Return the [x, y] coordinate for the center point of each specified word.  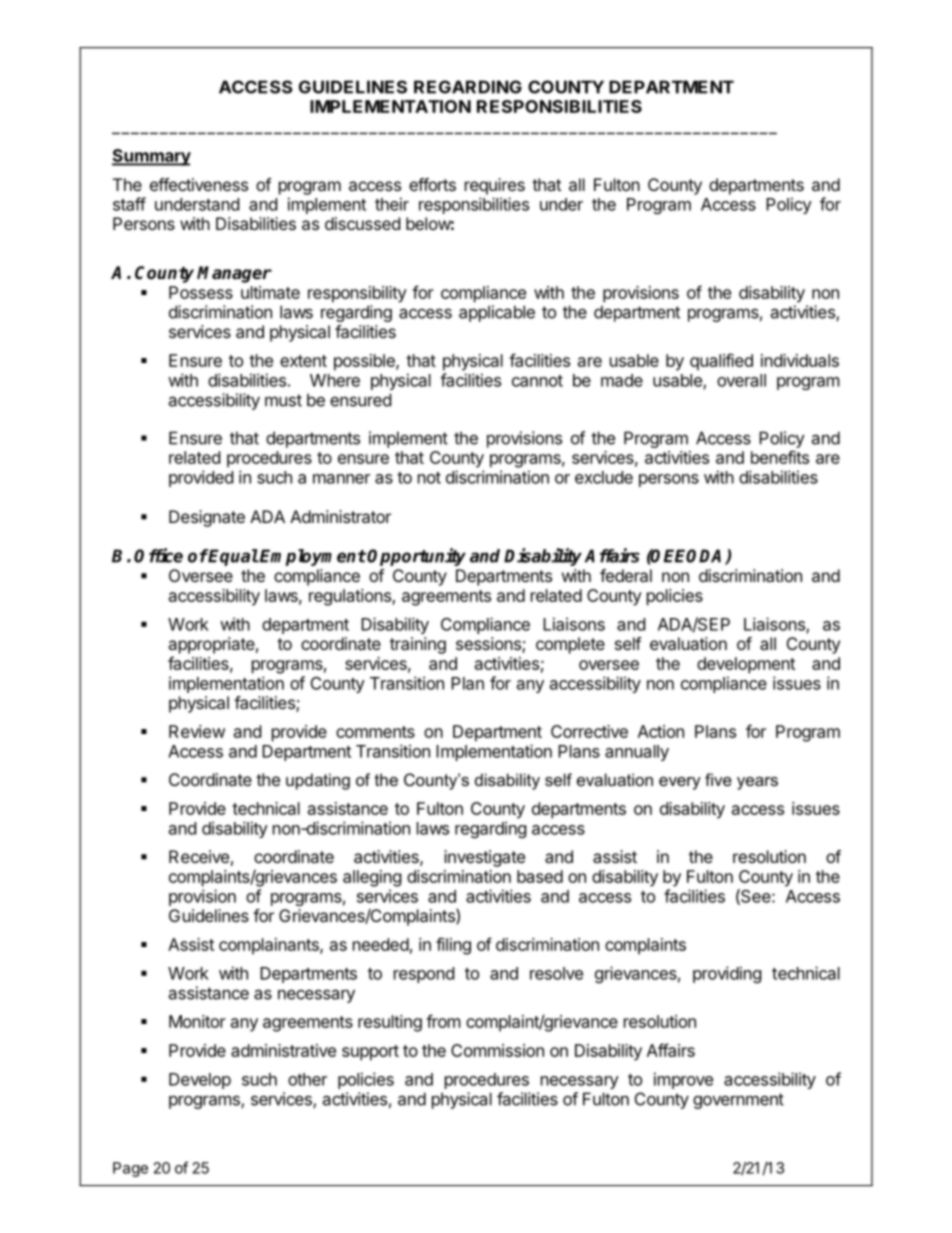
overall [741, 380]
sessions [489, 645]
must [283, 400]
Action [661, 731]
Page [130, 1169]
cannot [537, 381]
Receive [199, 856]
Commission [497, 1050]
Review [197, 731]
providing [727, 974]
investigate [484, 858]
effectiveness [199, 184]
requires [495, 186]
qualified [721, 362]
